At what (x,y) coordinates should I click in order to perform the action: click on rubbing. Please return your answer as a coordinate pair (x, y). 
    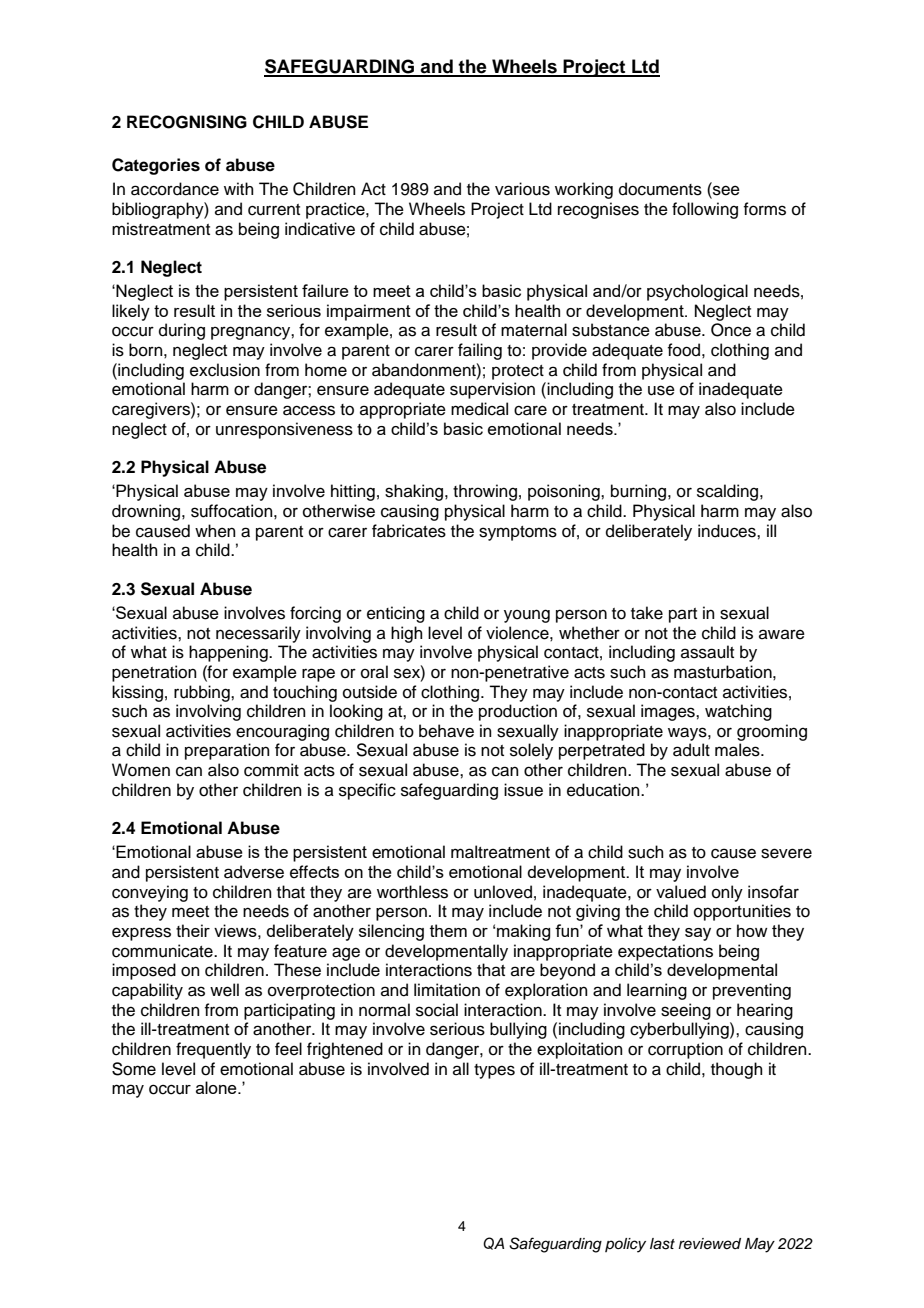
    Looking at the image, I should click on (203, 693).
